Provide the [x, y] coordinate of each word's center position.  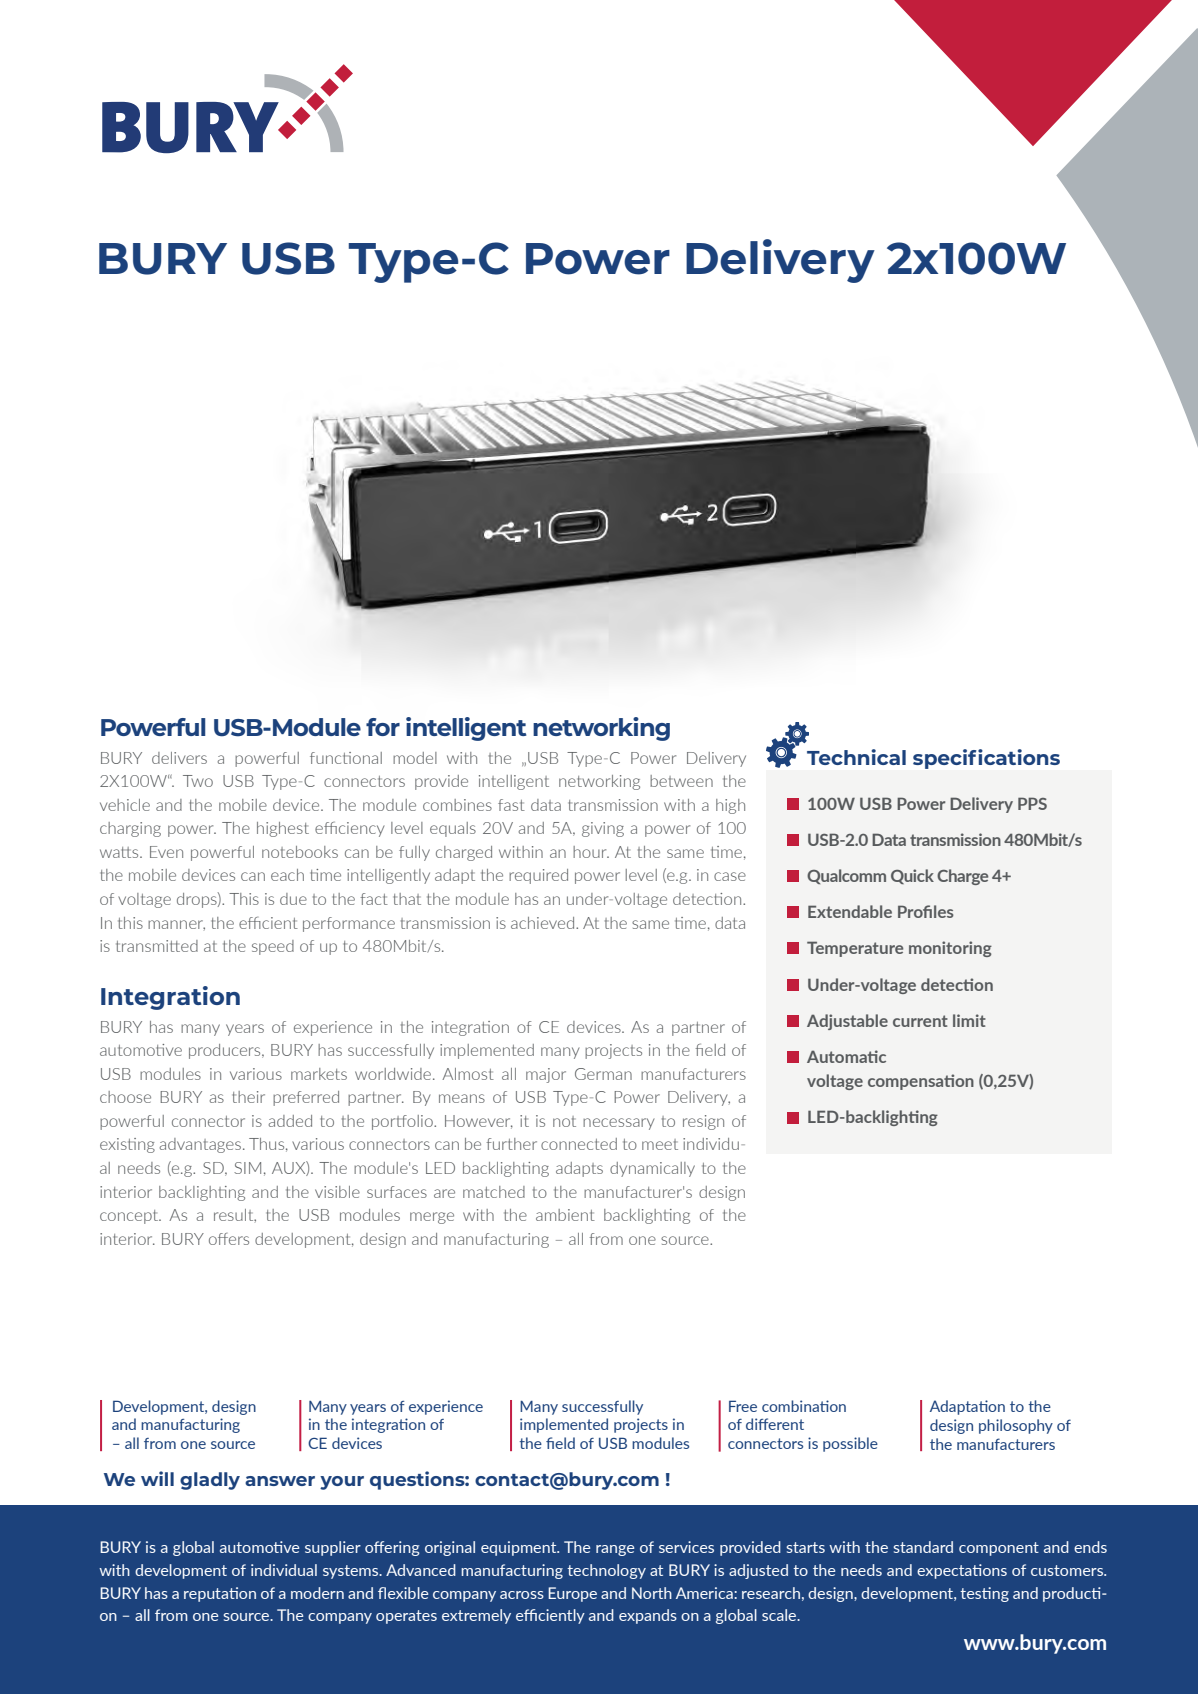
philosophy [1016, 1426]
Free [743, 1406]
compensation [921, 1082]
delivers [179, 758]
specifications [986, 759]
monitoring [950, 949]
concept [130, 1217]
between [681, 781]
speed [273, 947]
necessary [619, 1124]
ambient [565, 1215]
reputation [220, 1594]
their [248, 1097]
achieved [544, 923]
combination [804, 1406]
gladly [210, 1481]
